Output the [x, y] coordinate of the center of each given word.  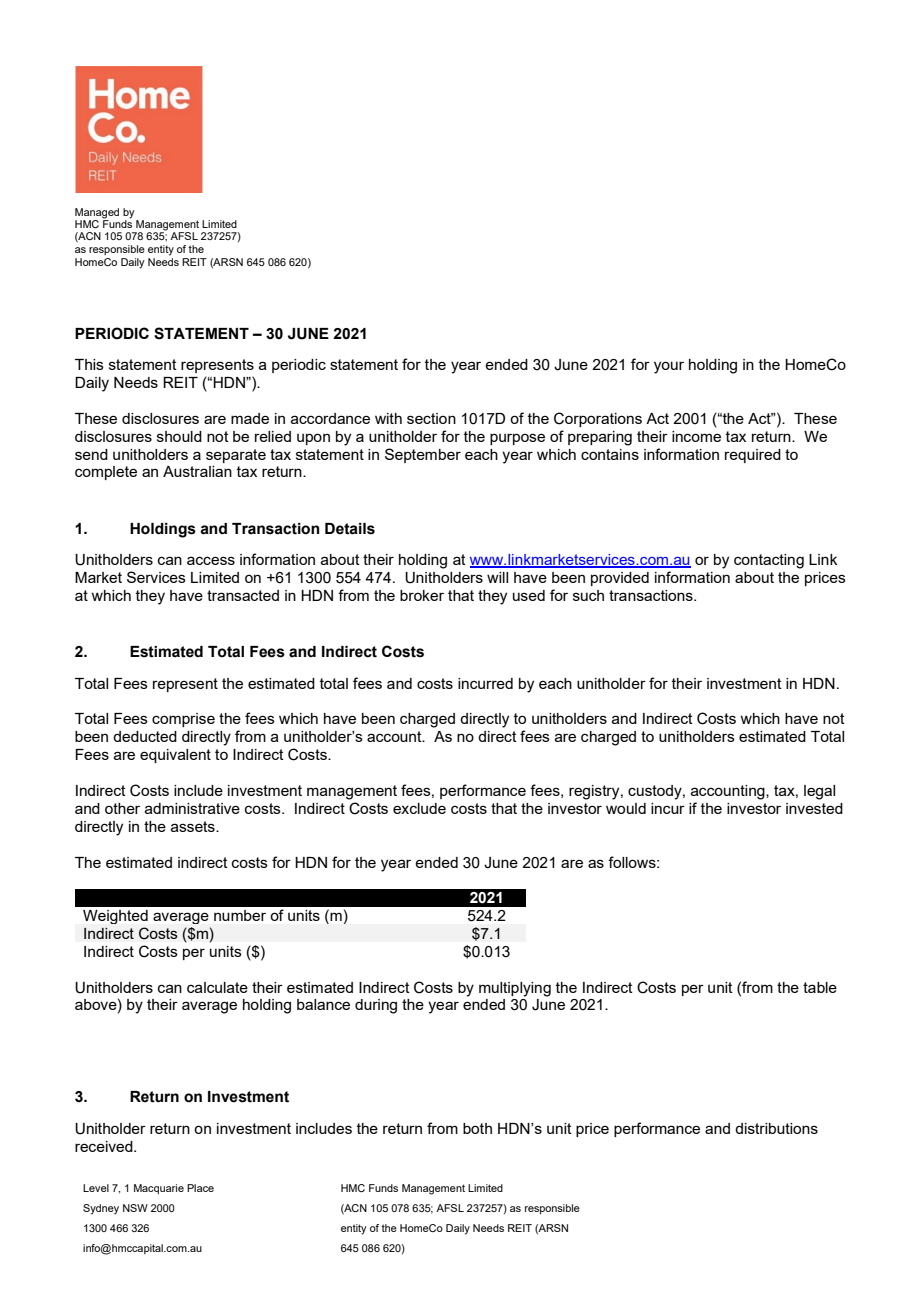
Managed [97, 213]
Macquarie [159, 1189]
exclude [419, 808]
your [669, 367]
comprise [183, 720]
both [477, 1128]
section [431, 418]
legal [819, 792]
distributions [776, 1128]
